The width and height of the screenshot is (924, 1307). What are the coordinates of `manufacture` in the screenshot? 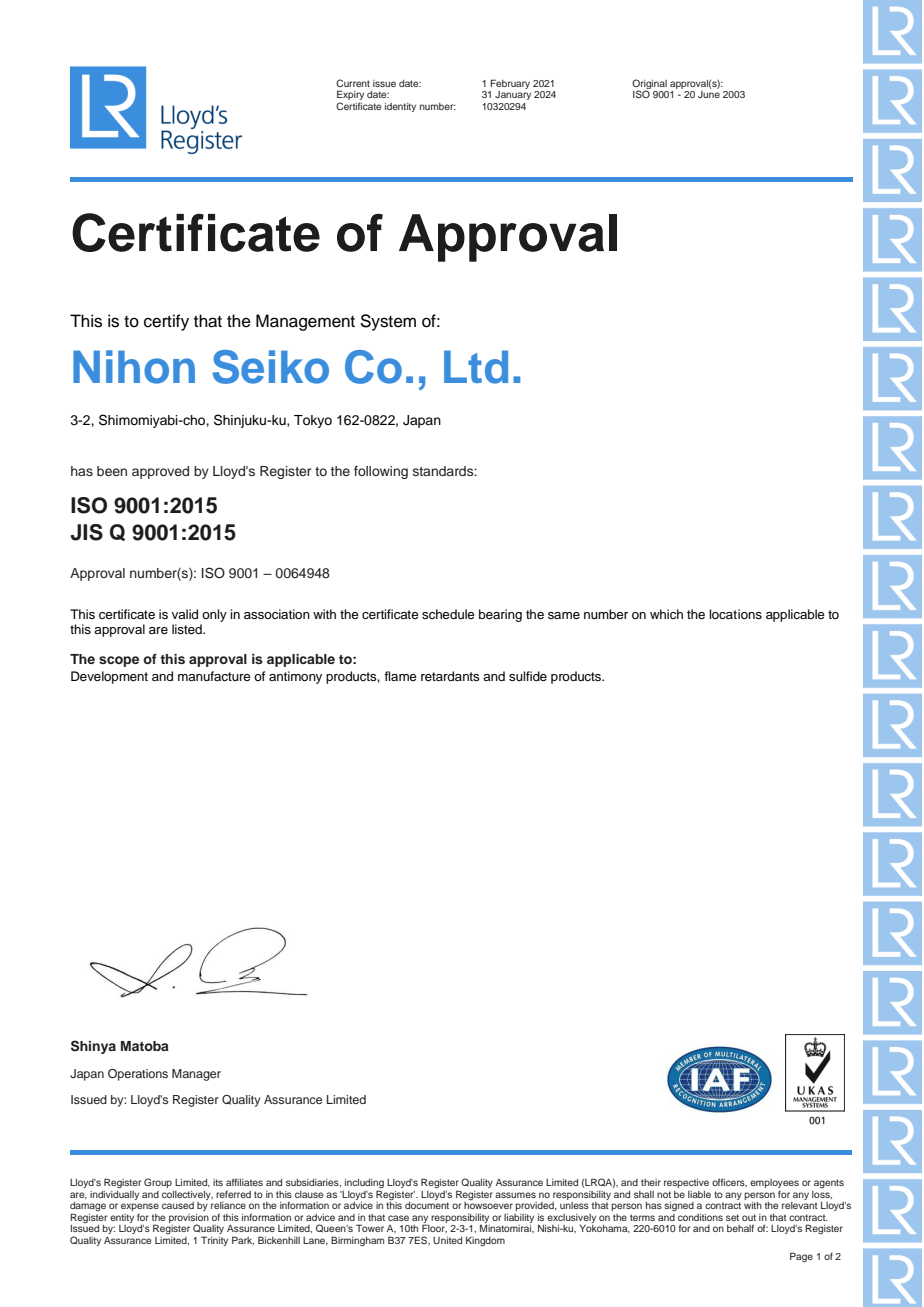 It's located at (214, 676).
